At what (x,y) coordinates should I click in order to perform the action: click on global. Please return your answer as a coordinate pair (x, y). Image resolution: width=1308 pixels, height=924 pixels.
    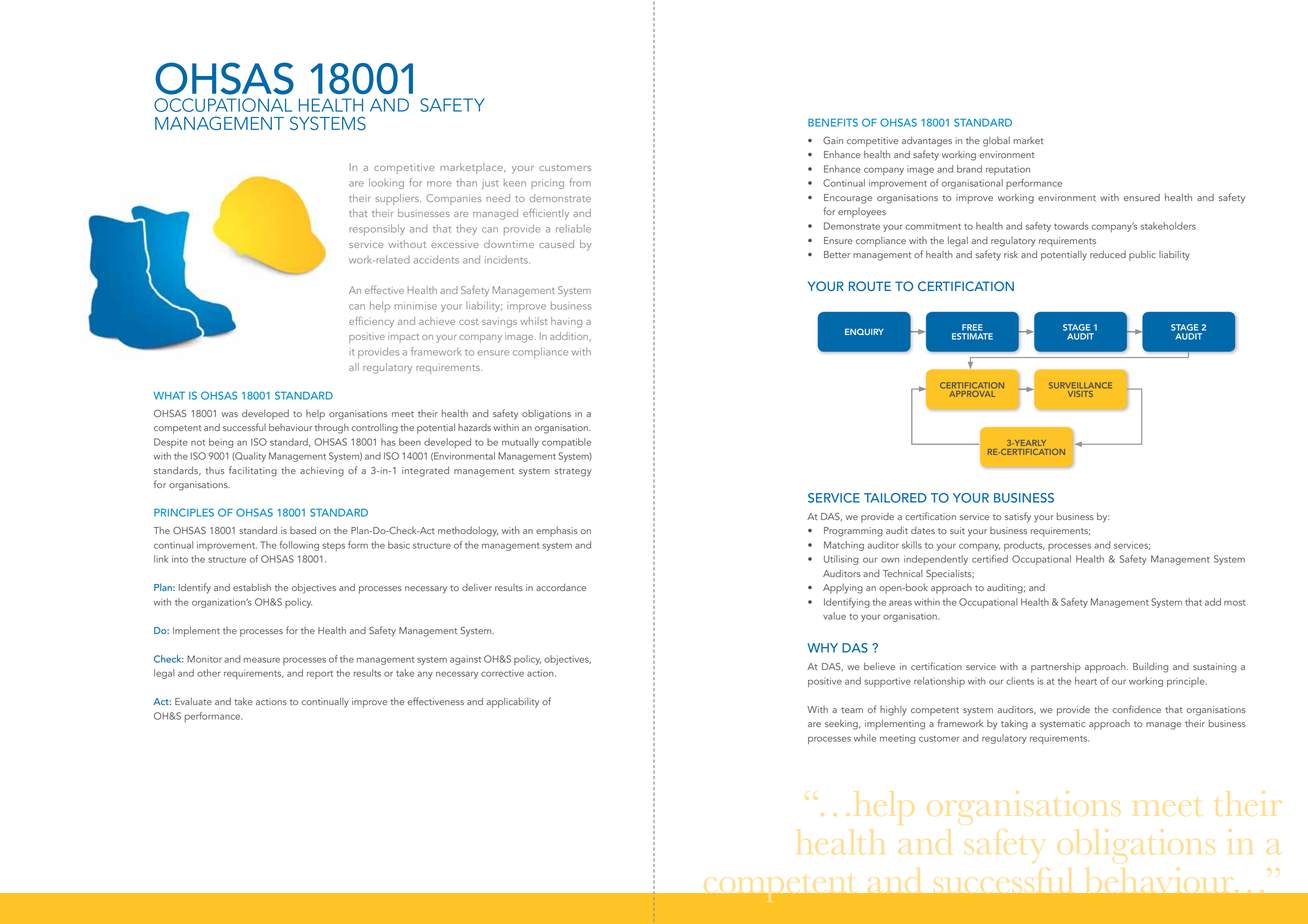
    Looking at the image, I should click on (996, 142).
